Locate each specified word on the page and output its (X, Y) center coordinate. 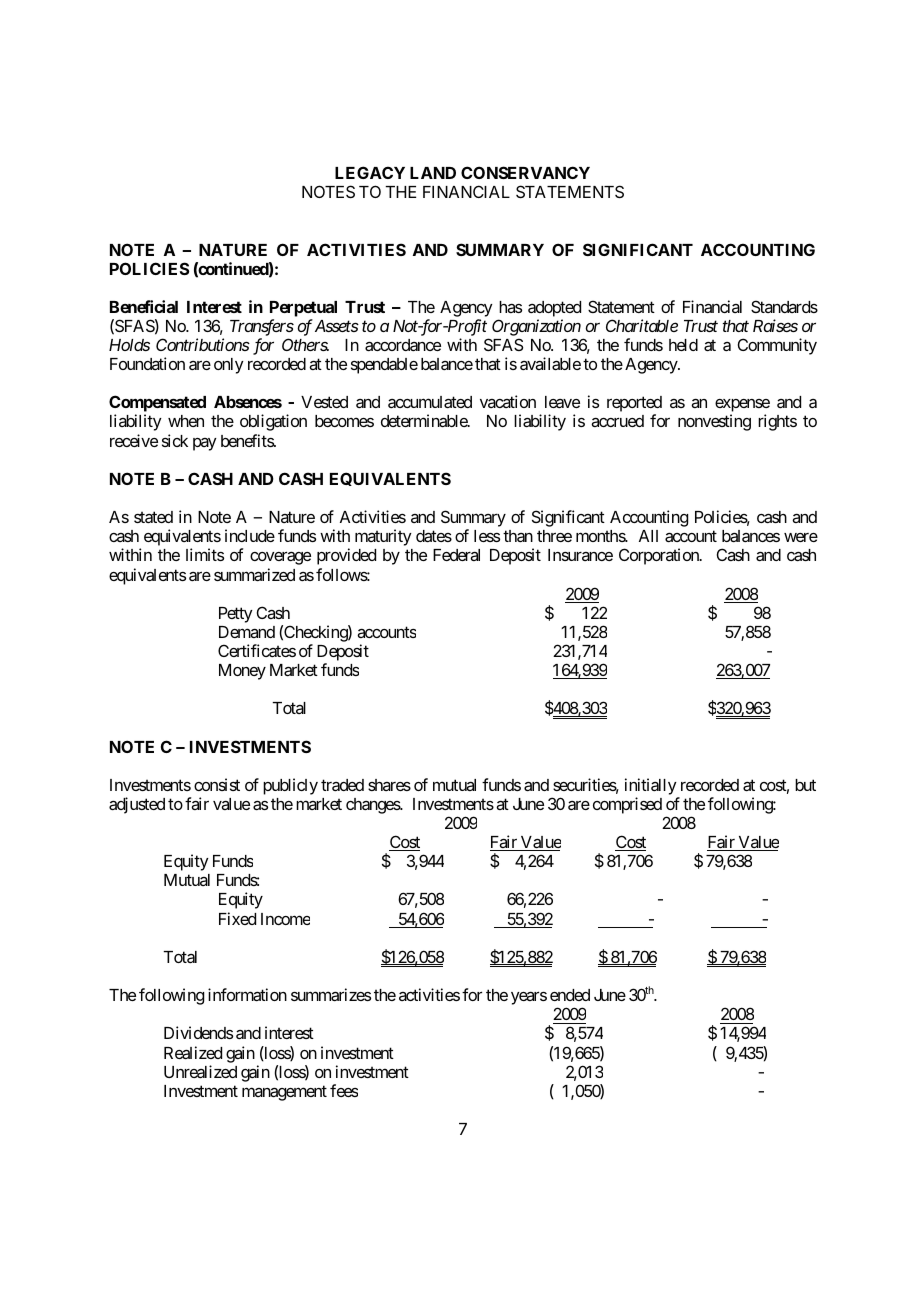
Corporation (660, 556)
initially (651, 786)
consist (217, 784)
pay (205, 444)
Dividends (198, 1032)
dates (434, 536)
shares (389, 785)
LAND (433, 173)
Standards (784, 306)
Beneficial (144, 306)
